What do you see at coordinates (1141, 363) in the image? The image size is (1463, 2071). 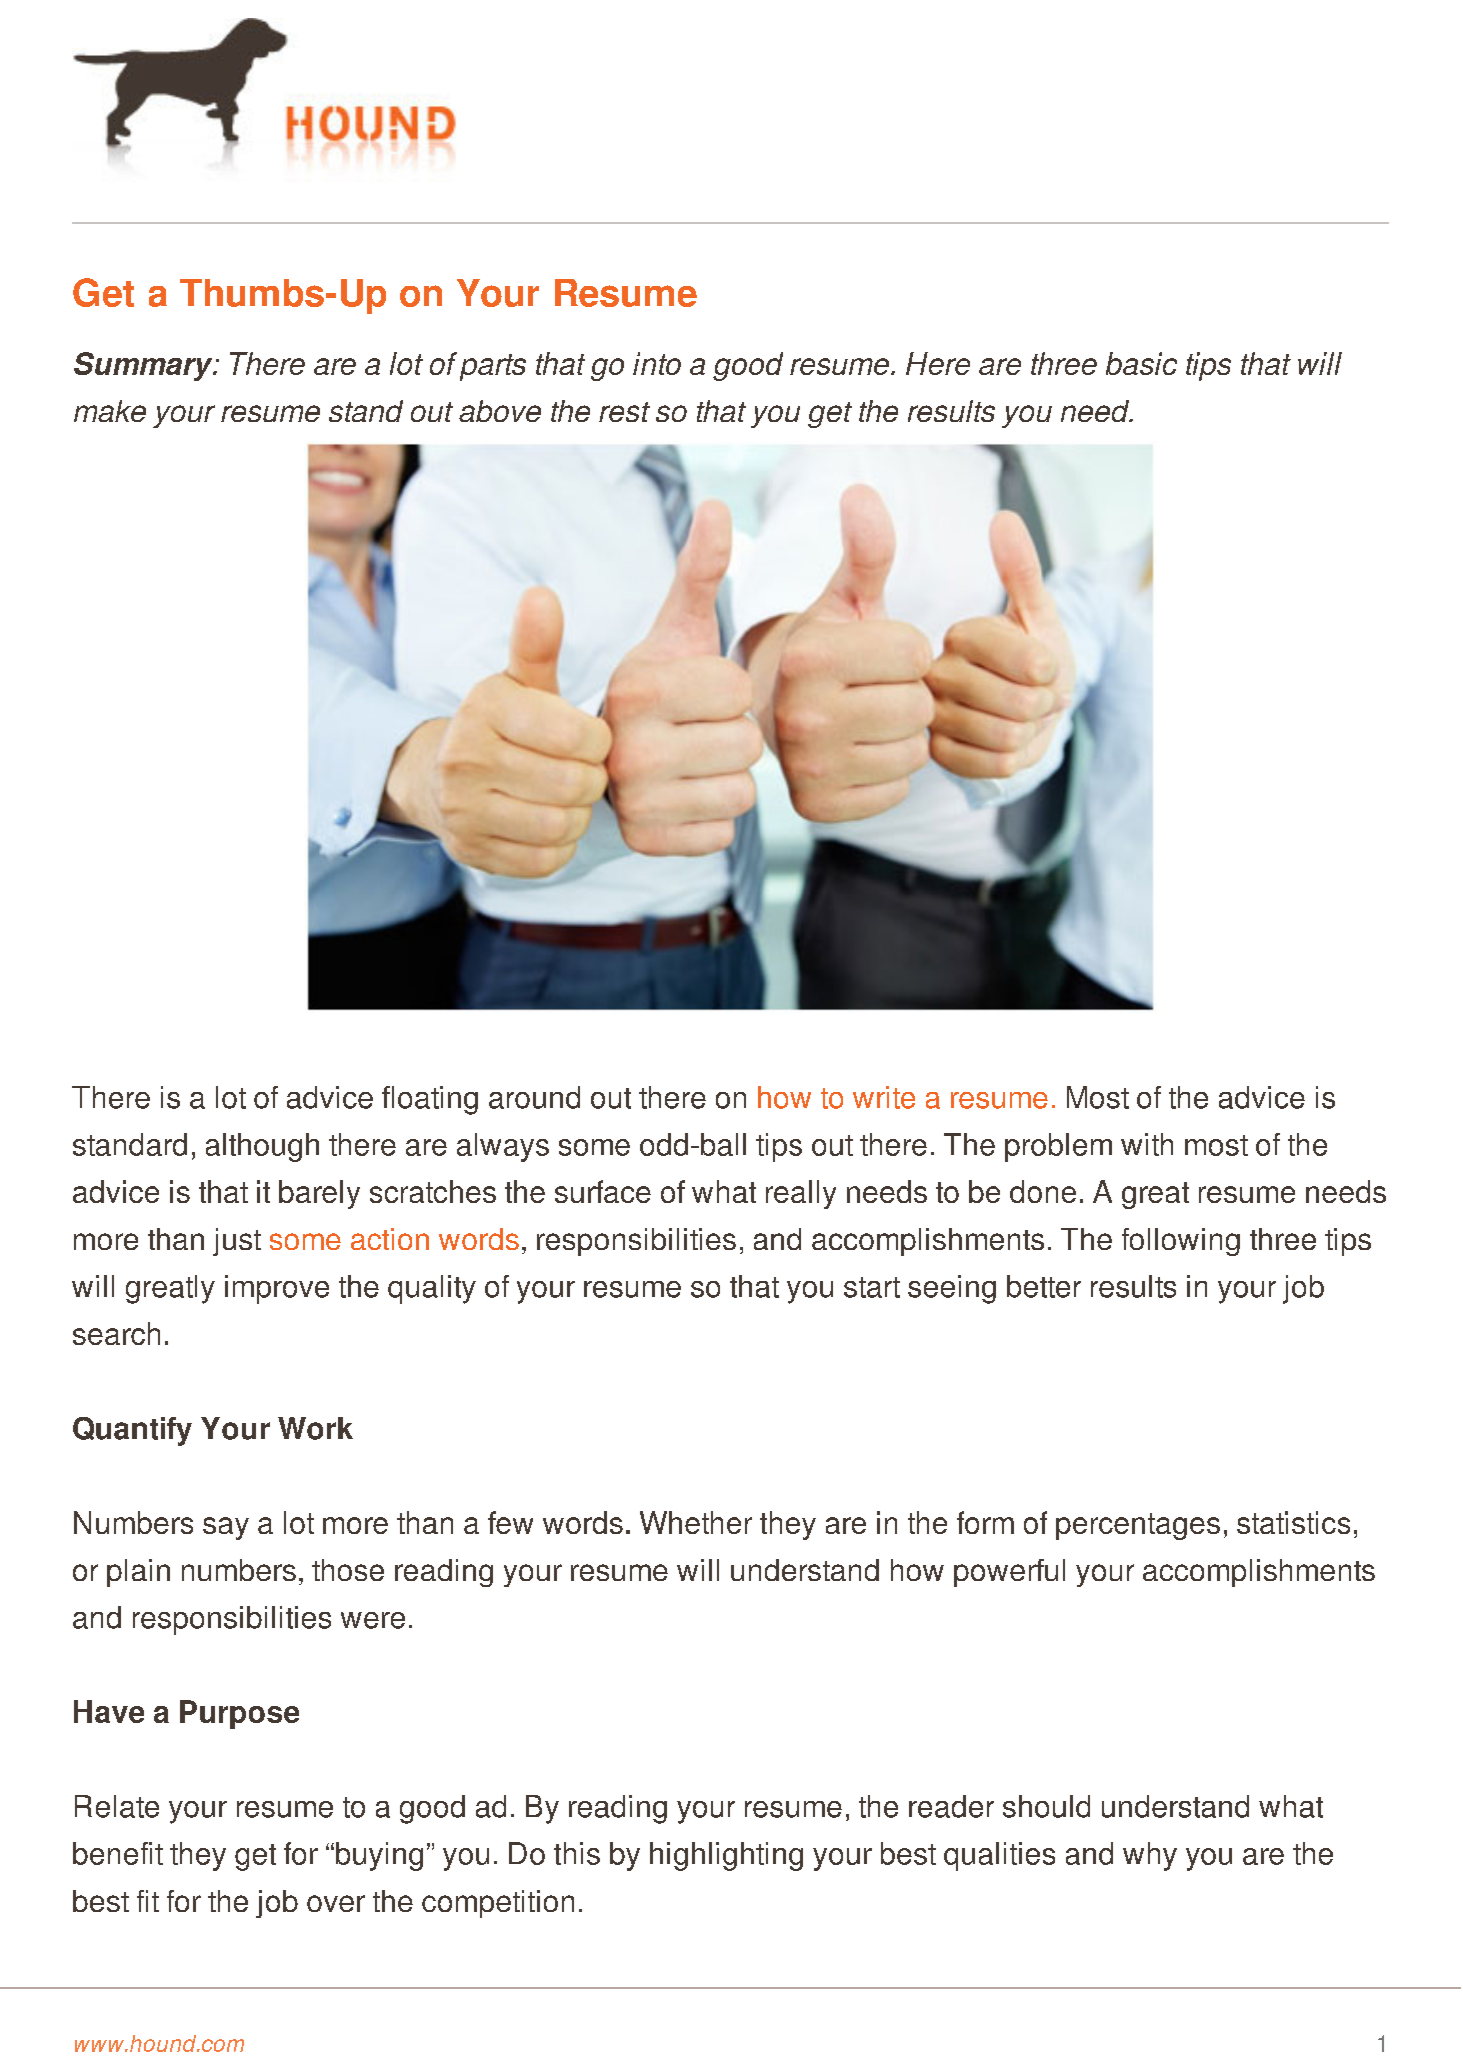 I see `basic` at bounding box center [1141, 363].
